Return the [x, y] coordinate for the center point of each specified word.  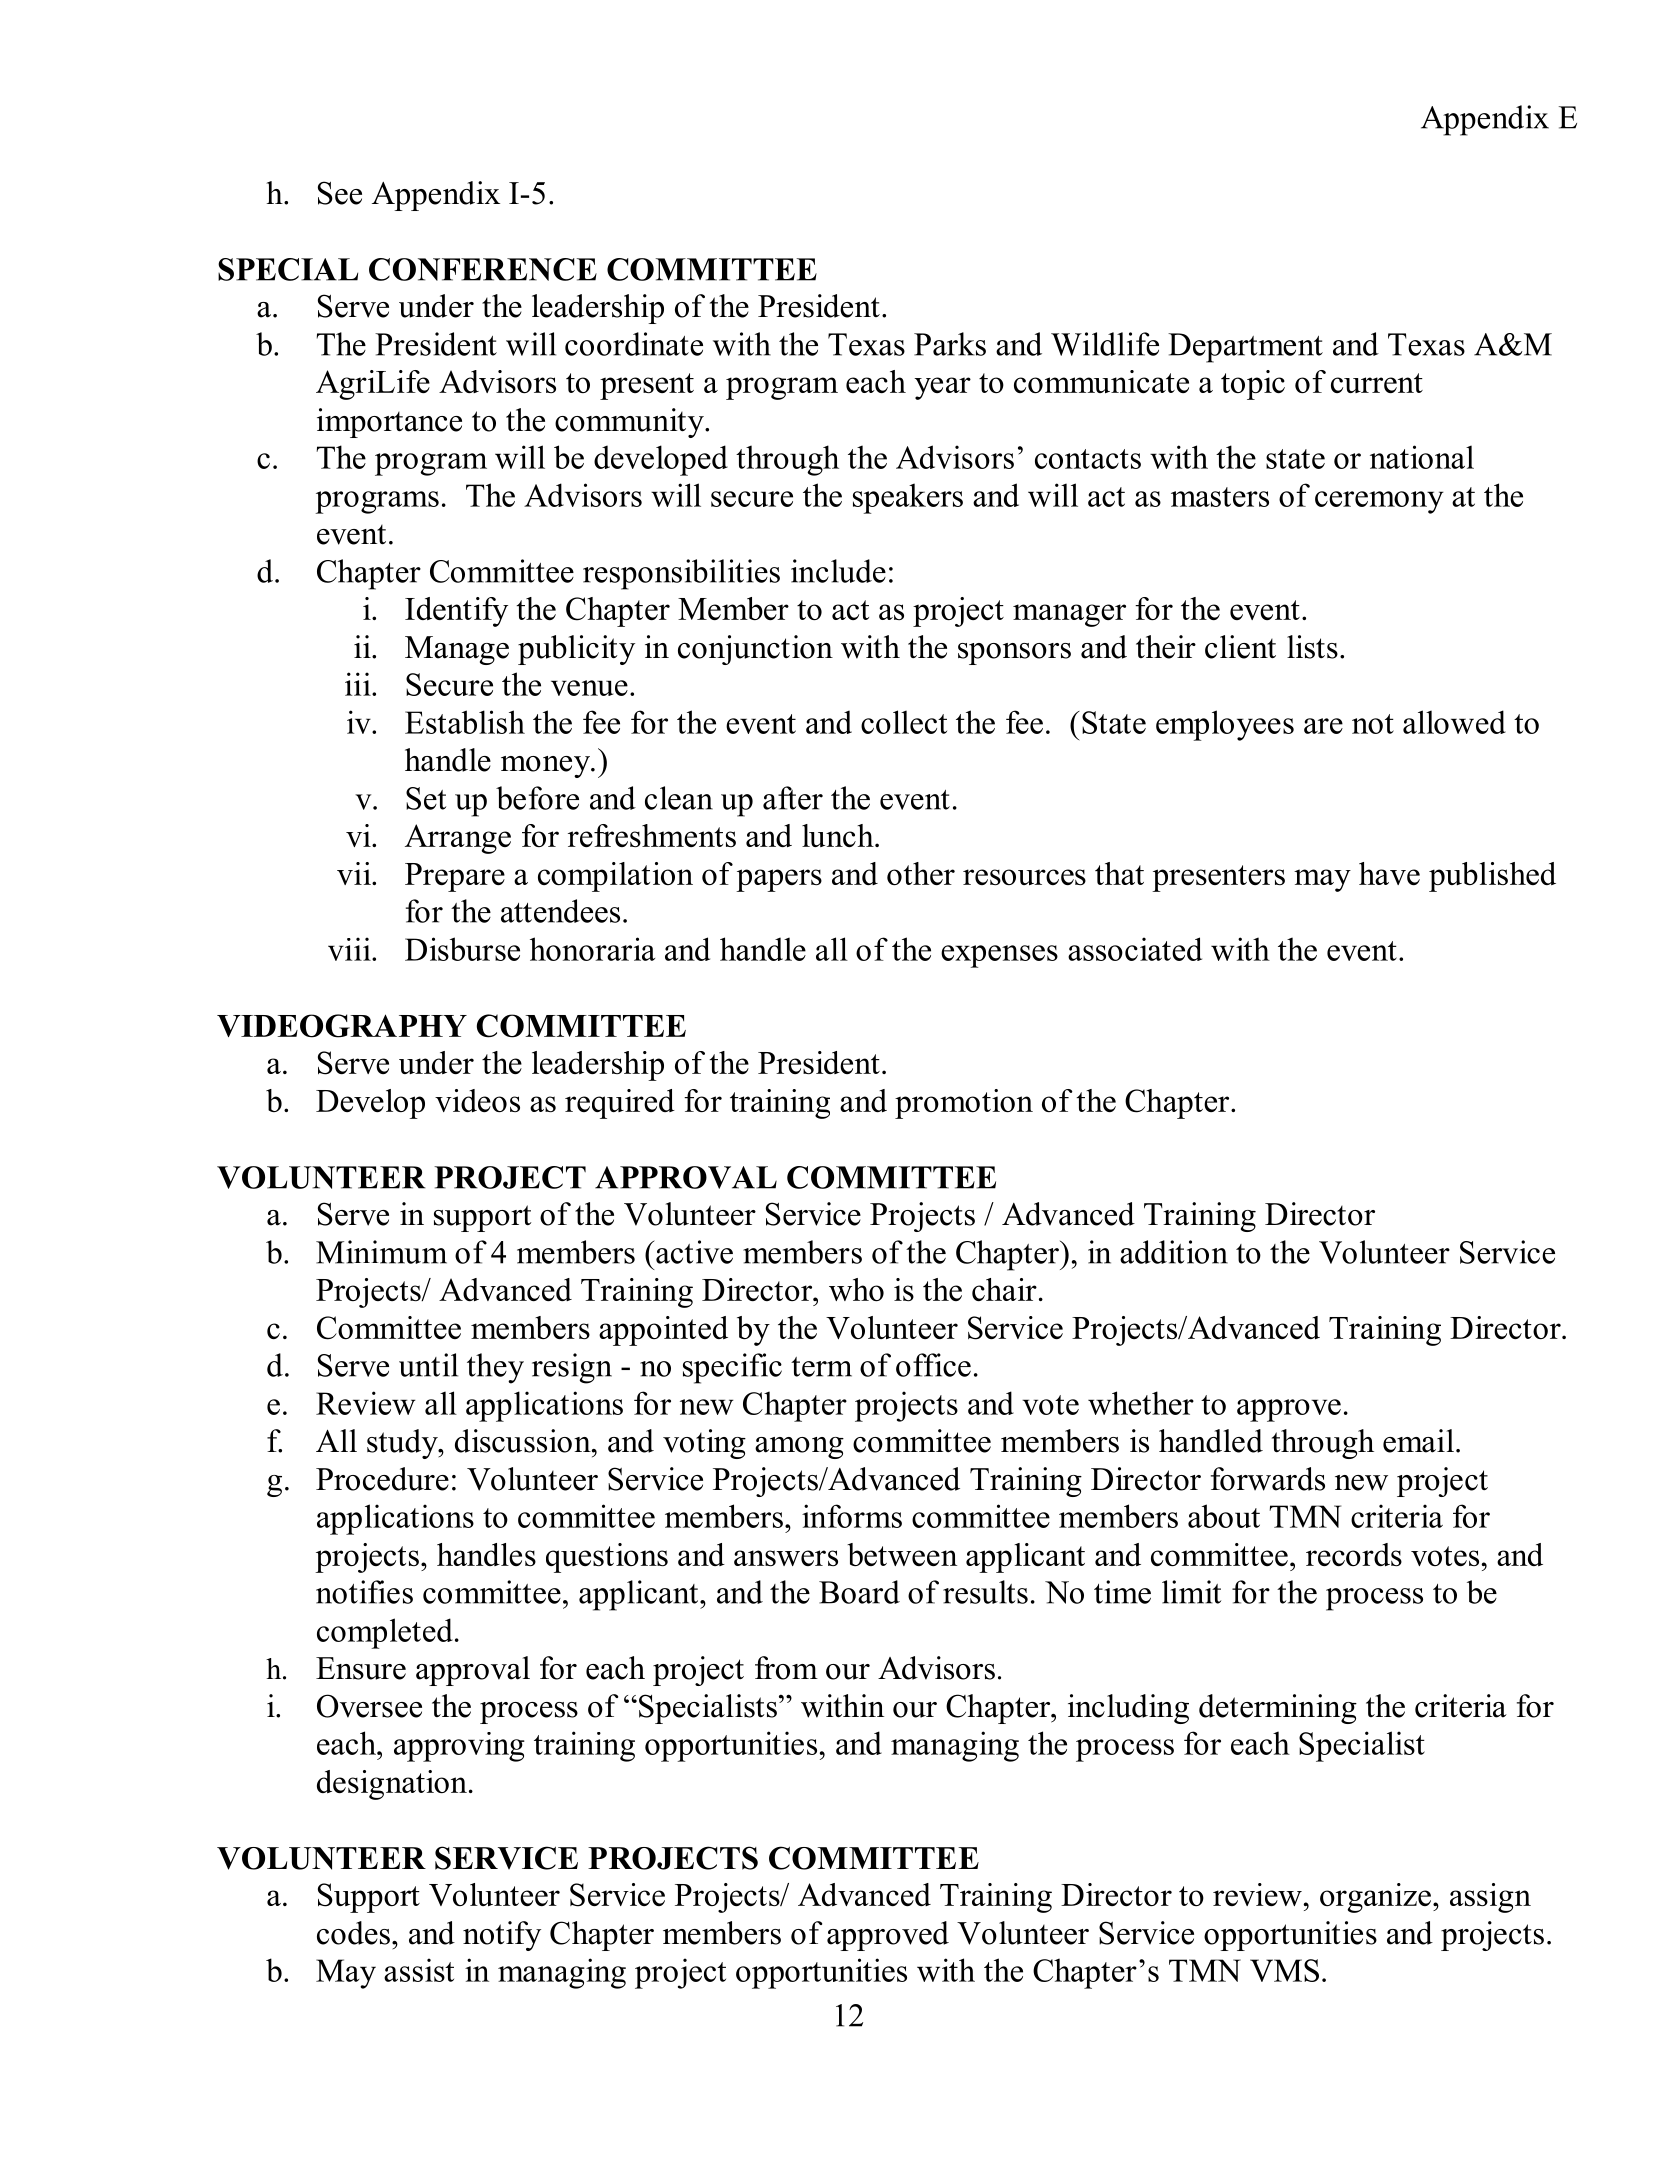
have [1389, 873]
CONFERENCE [483, 269]
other [921, 873]
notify [502, 1936]
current [1377, 383]
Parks [950, 344]
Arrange [458, 839]
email [1418, 1441]
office [933, 1365]
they [495, 1368]
